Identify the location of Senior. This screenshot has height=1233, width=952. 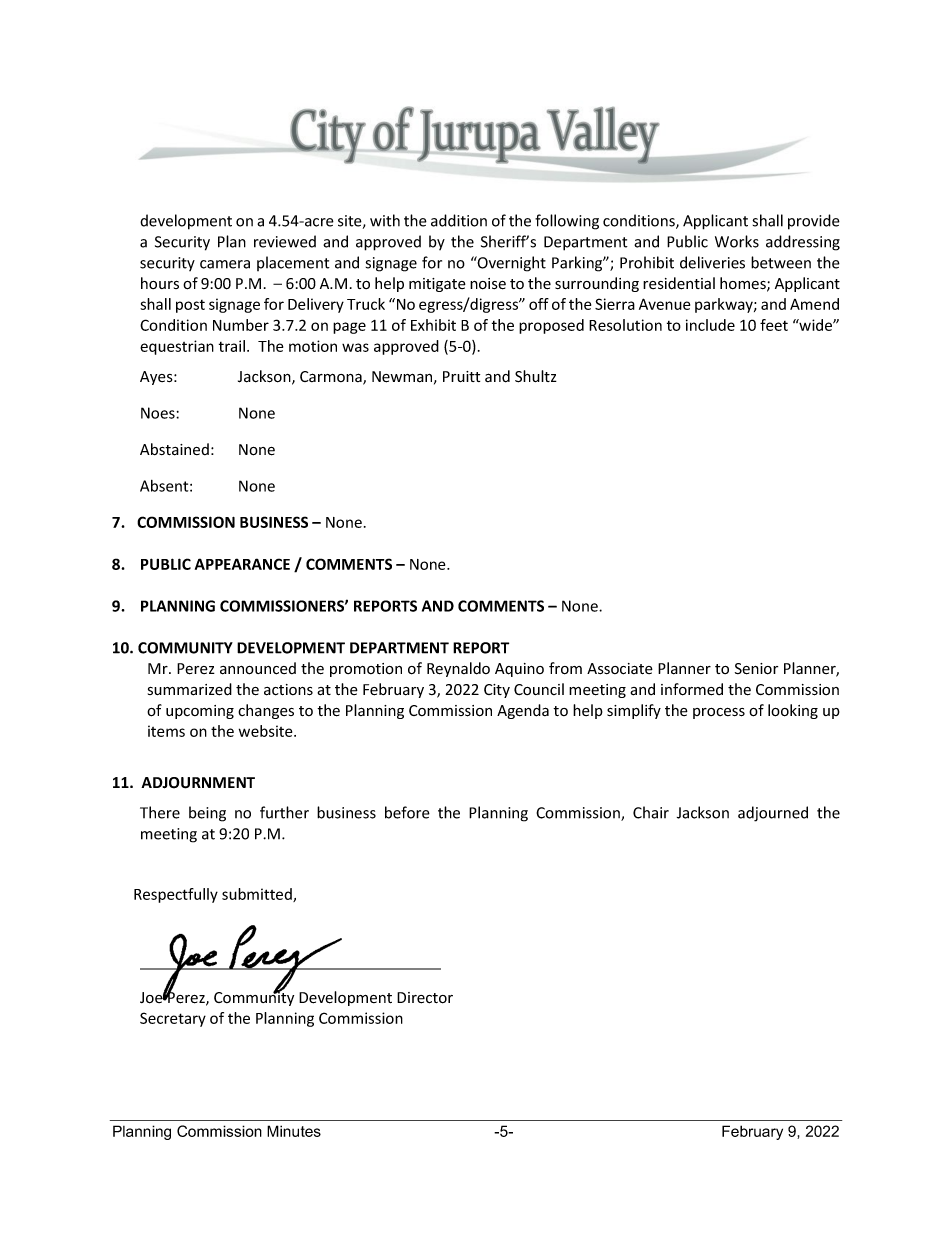
(756, 669).
